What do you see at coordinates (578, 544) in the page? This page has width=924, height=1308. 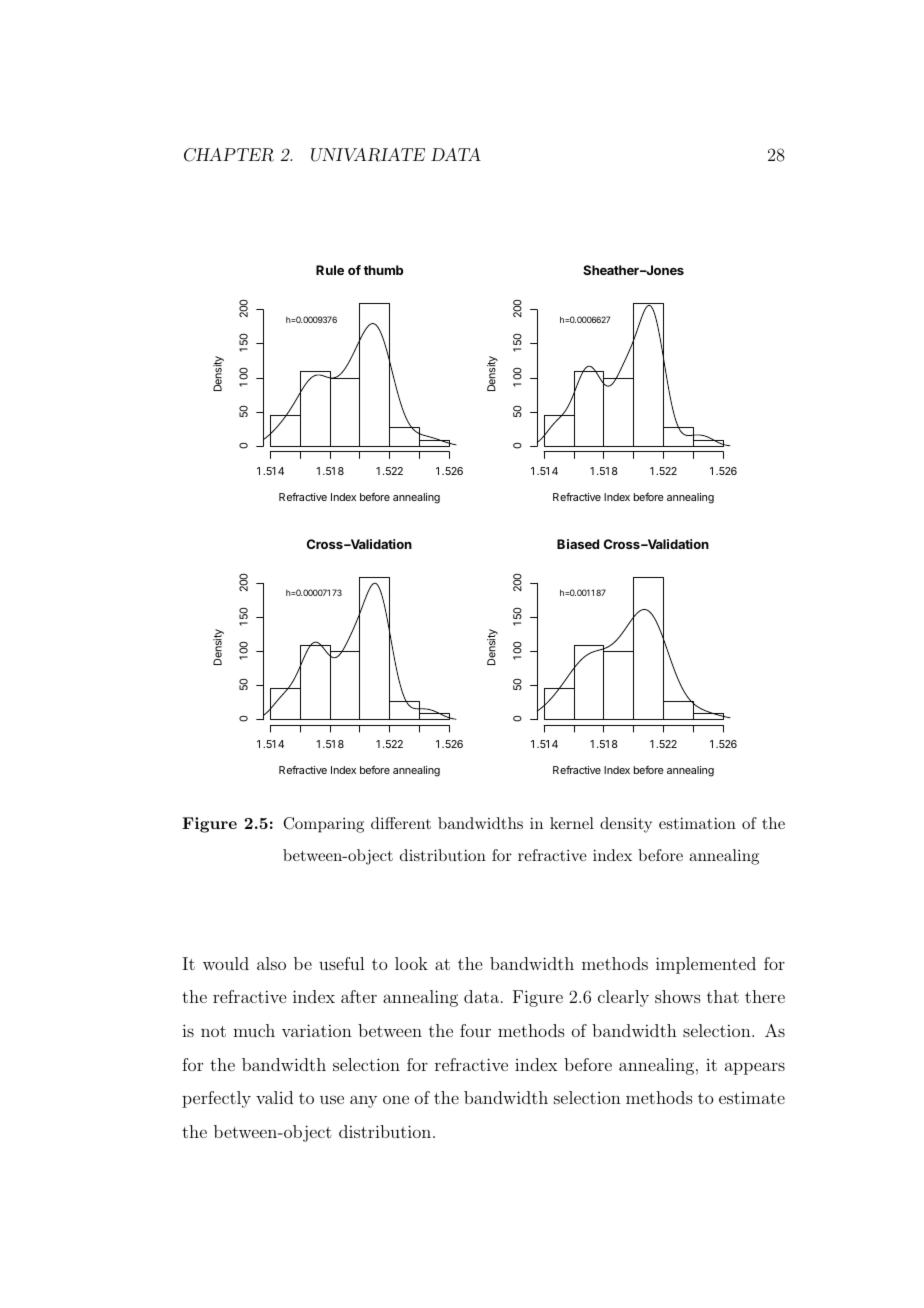 I see `Biased` at bounding box center [578, 544].
